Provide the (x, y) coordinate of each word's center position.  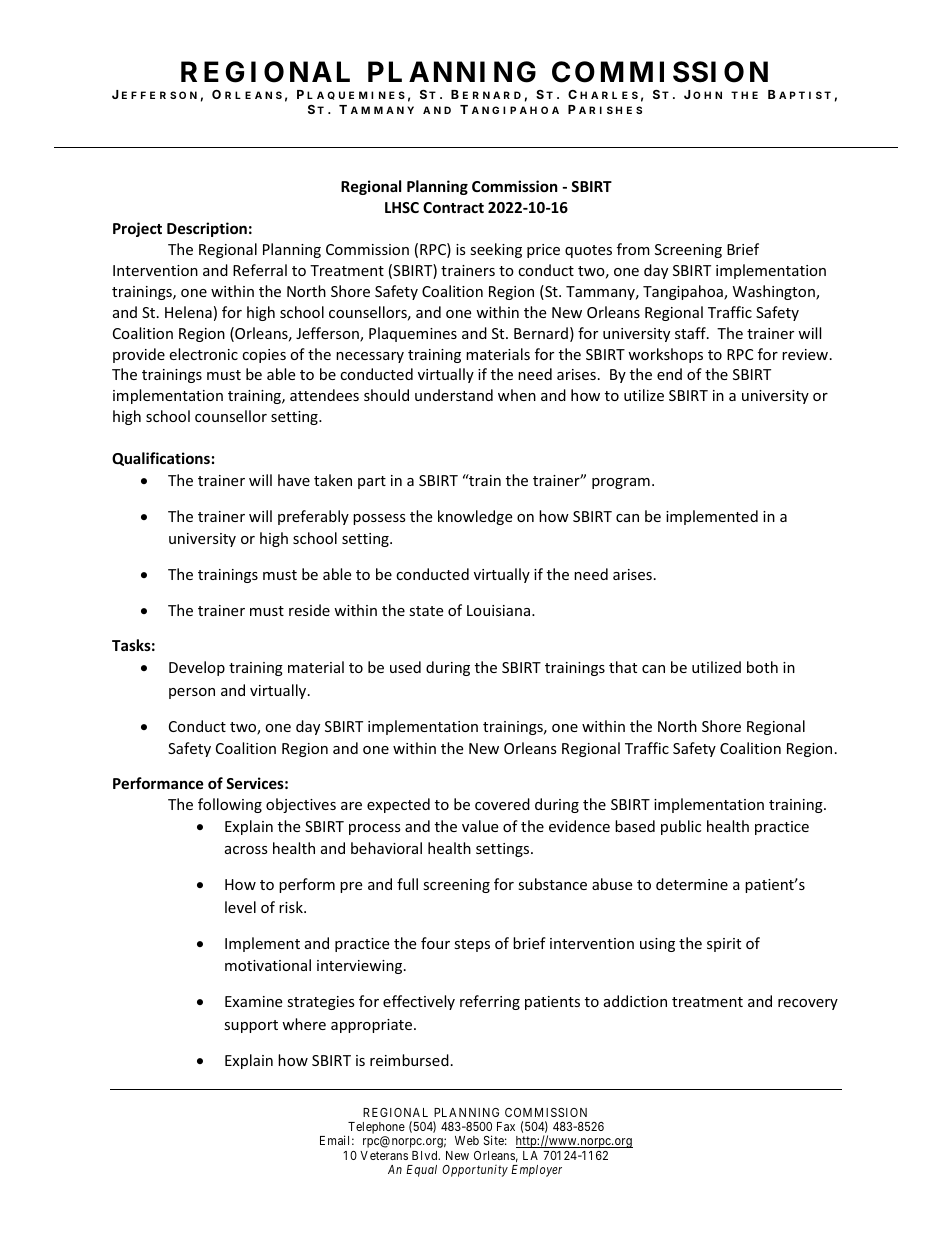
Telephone (376, 1129)
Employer (536, 1171)
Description (207, 229)
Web (467, 1140)
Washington (775, 292)
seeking (496, 250)
